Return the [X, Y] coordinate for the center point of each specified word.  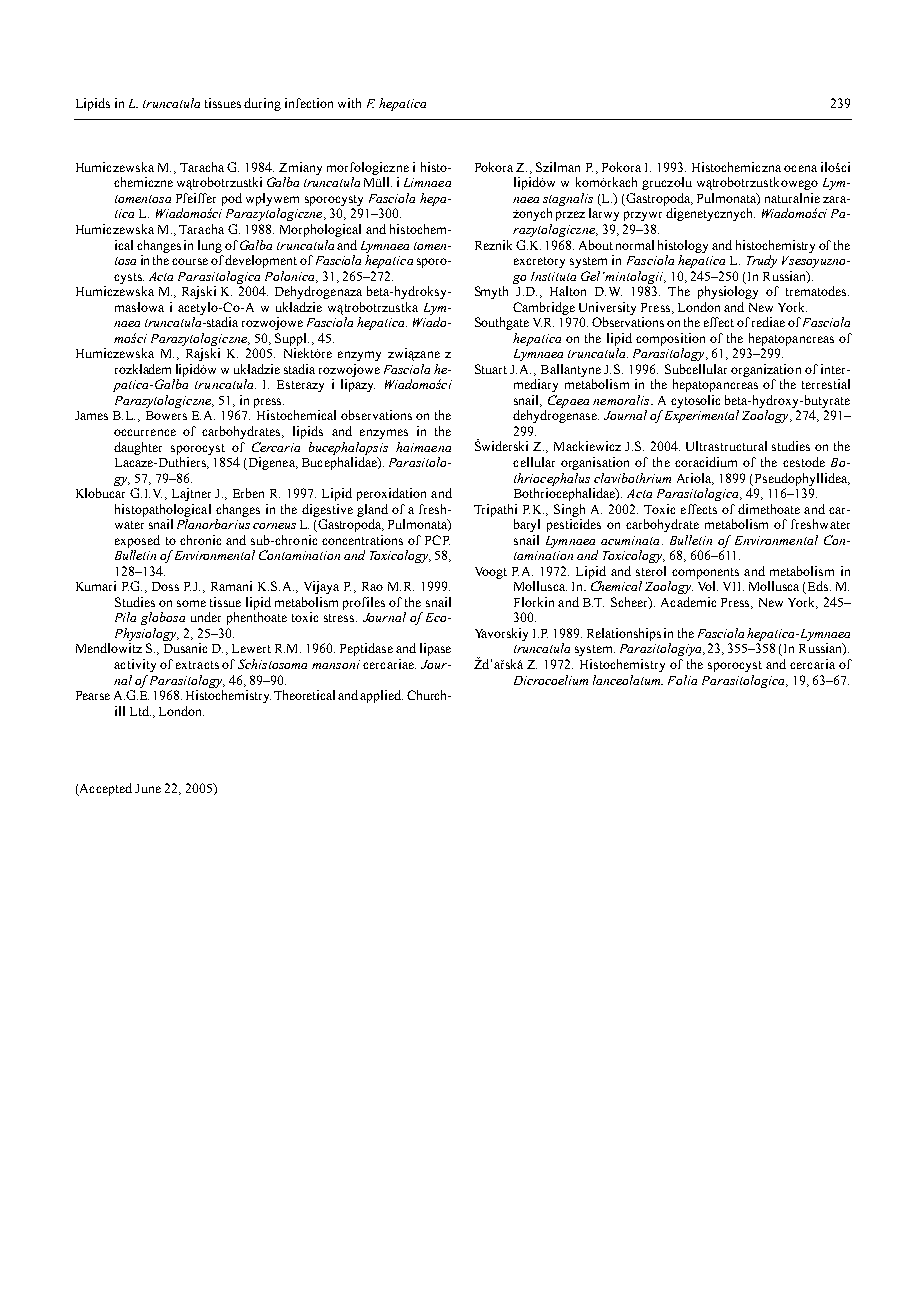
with [349, 103]
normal [635, 245]
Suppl [292, 339]
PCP [437, 540]
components [705, 573]
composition [670, 339]
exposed [137, 541]
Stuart [491, 369]
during [262, 104]
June [148, 788]
